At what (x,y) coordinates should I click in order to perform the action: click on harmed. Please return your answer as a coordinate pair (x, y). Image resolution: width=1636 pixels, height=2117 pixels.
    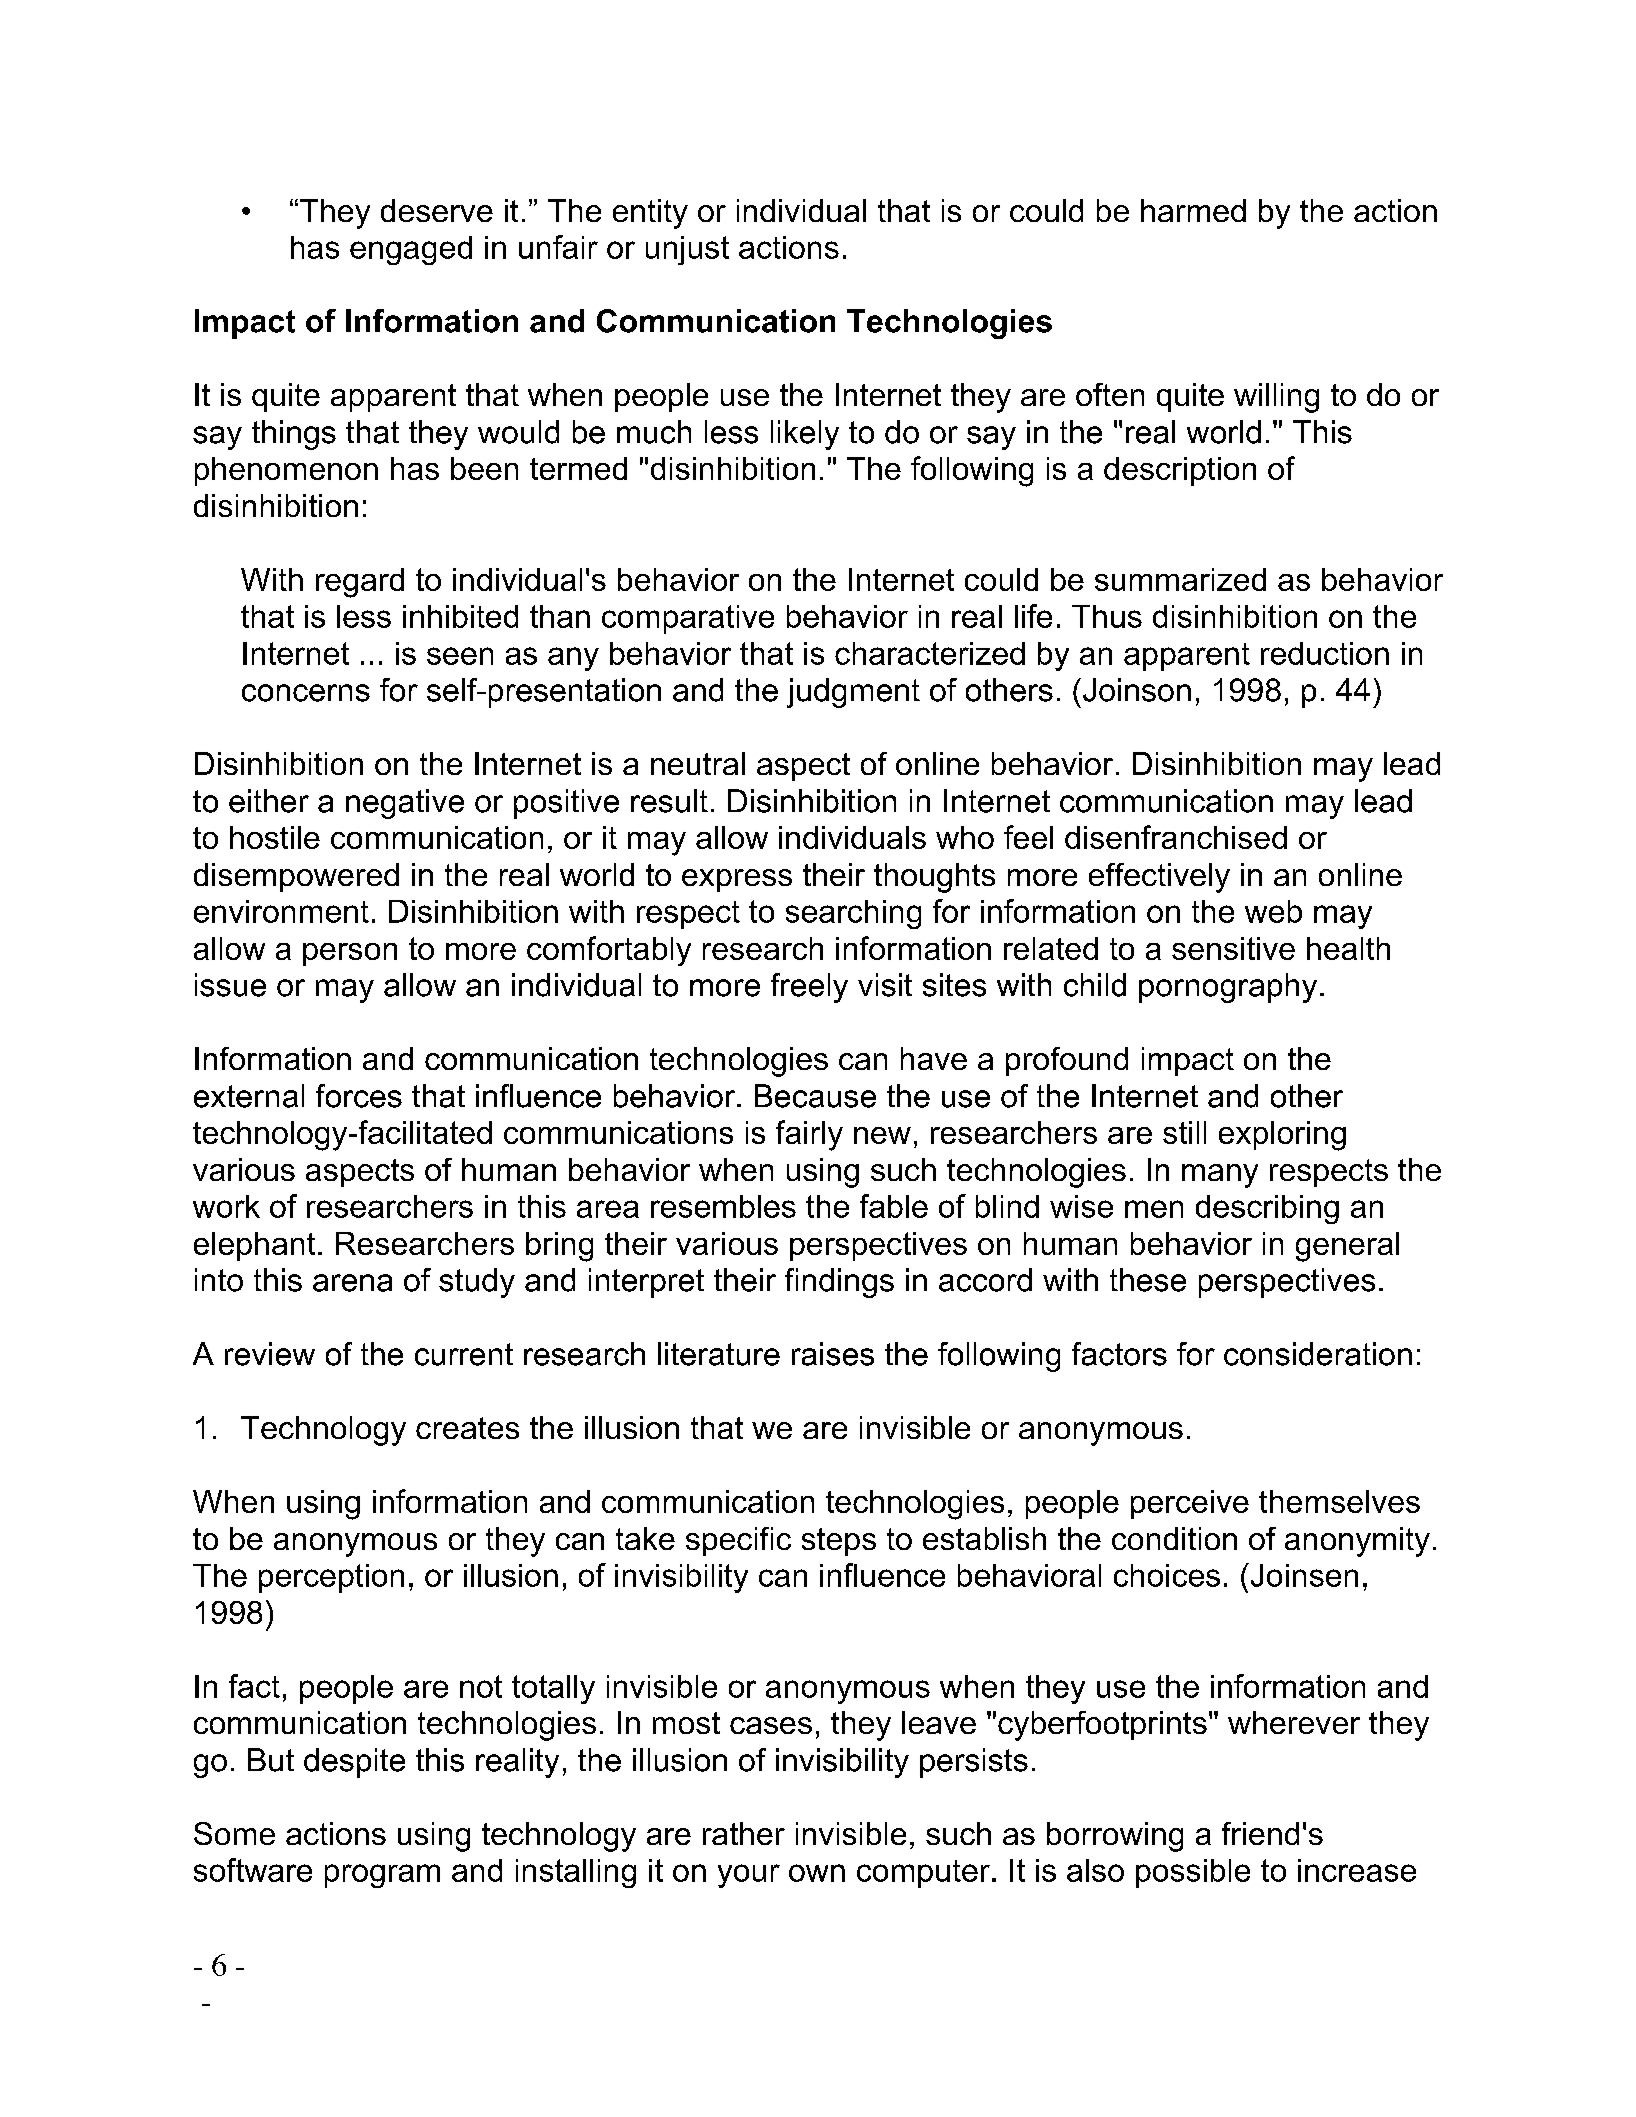
    Looking at the image, I should click on (1193, 210).
